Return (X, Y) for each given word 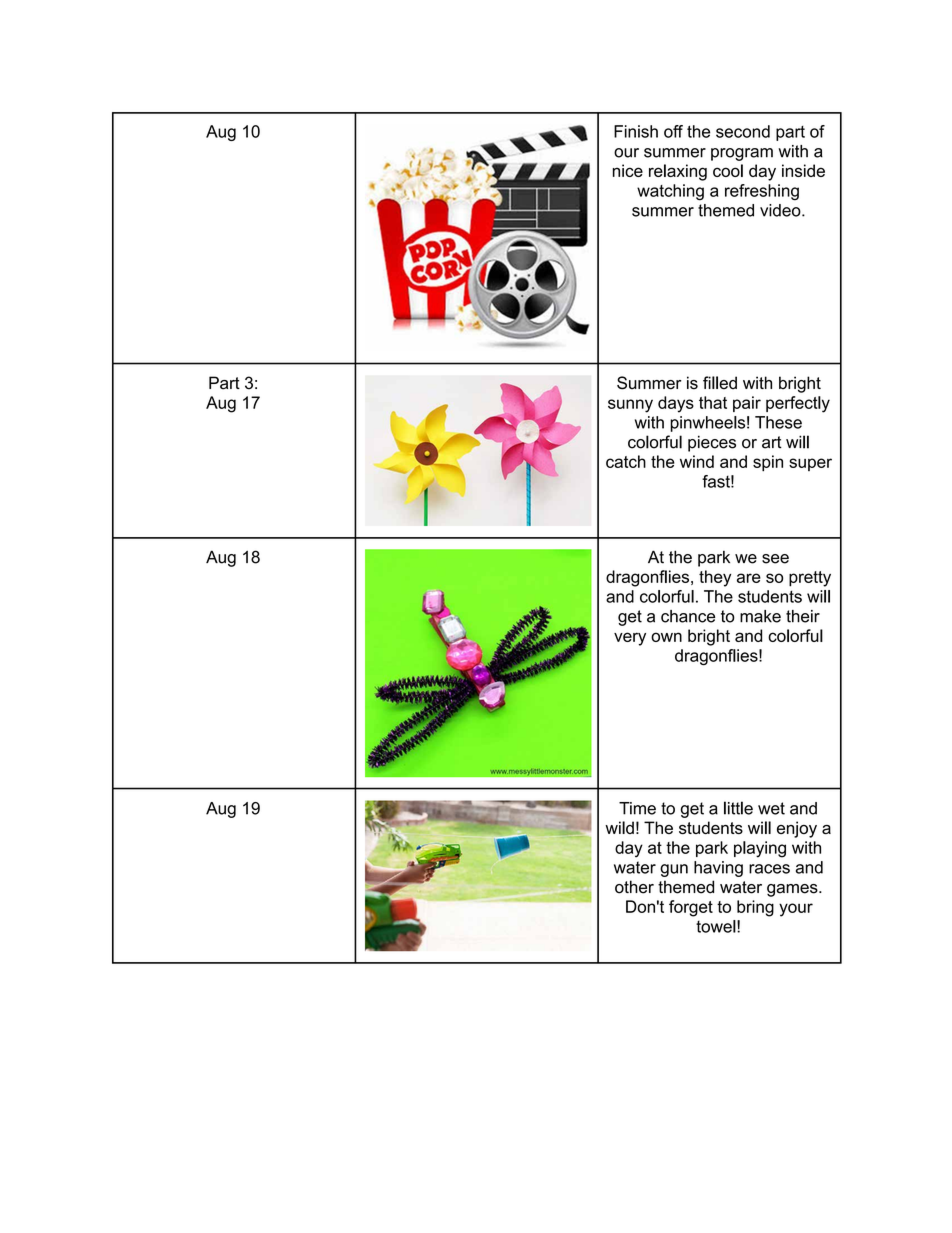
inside (803, 170)
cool (728, 170)
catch (626, 461)
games (793, 890)
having (718, 869)
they (715, 578)
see (775, 559)
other (634, 887)
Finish (636, 131)
